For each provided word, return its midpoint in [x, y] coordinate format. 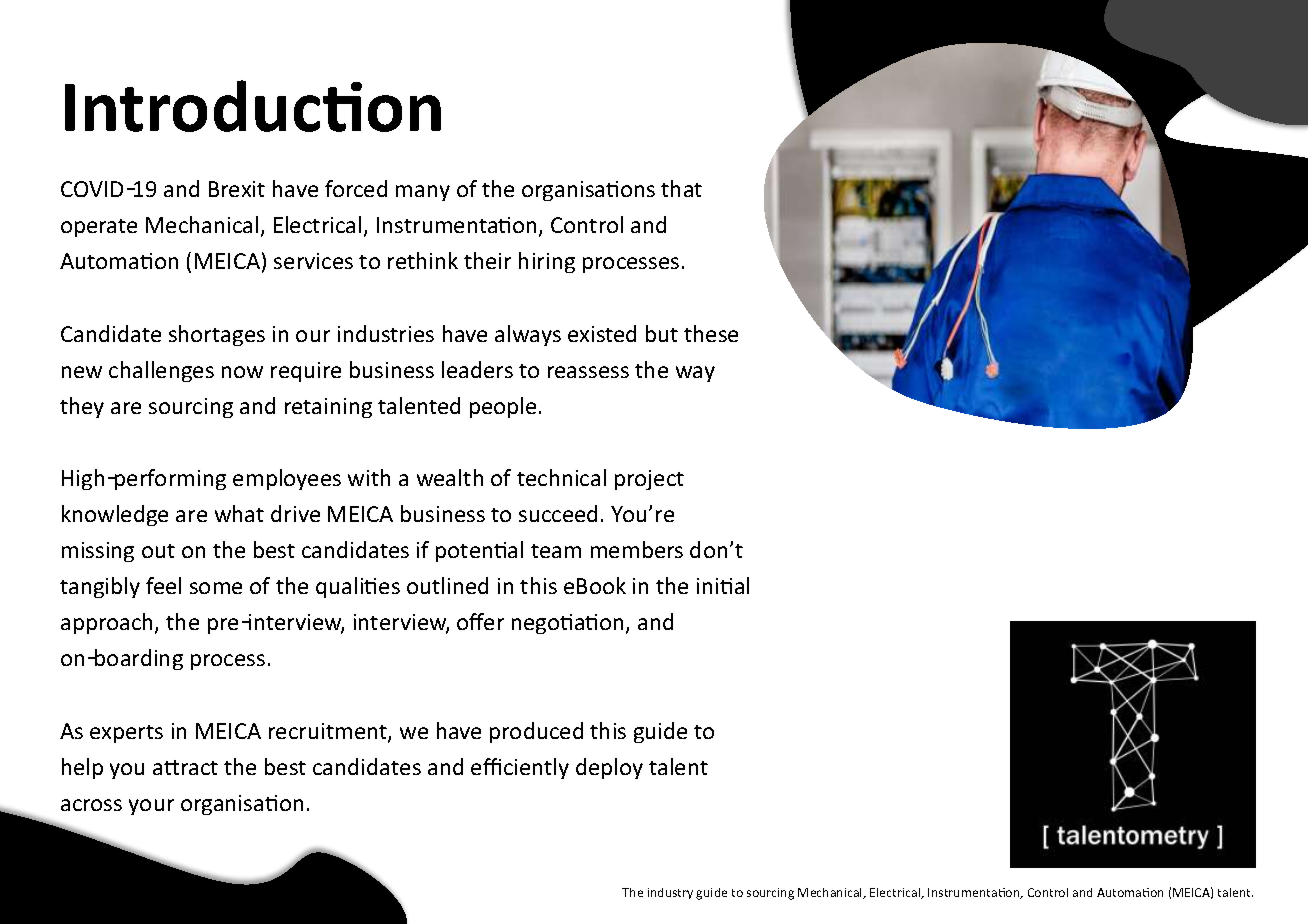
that [681, 188]
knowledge [115, 515]
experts [126, 734]
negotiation [569, 624]
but [662, 333]
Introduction [253, 106]
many [423, 193]
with [369, 477]
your [151, 807]
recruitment [329, 732]
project [649, 480]
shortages [217, 335]
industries [386, 333]
